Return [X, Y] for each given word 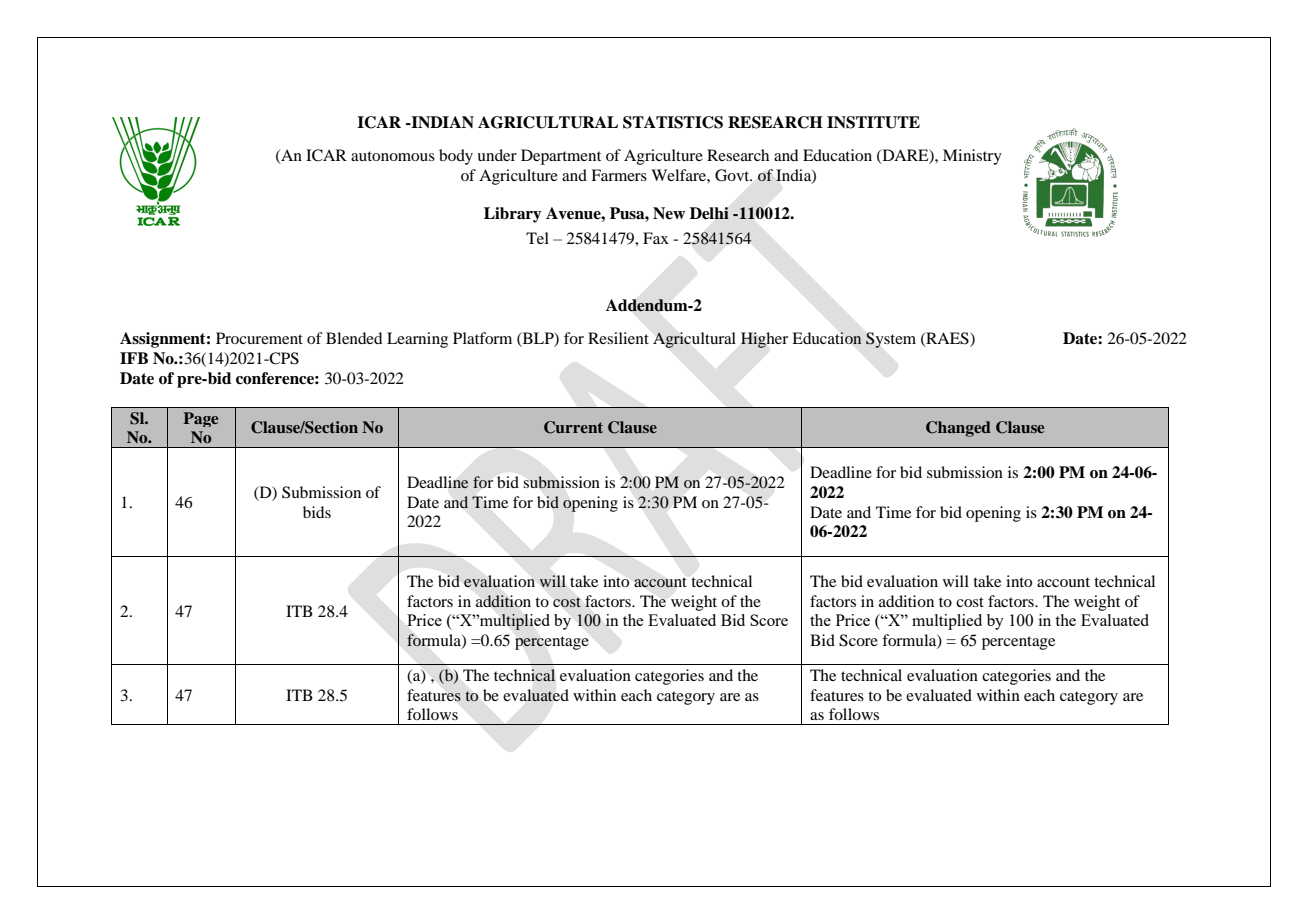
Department [561, 157]
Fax [656, 238]
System [891, 340]
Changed [958, 429]
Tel [537, 238]
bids [317, 512]
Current [573, 427]
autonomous [393, 156]
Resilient [618, 338]
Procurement [259, 338]
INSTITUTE [873, 122]
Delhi [709, 213]
